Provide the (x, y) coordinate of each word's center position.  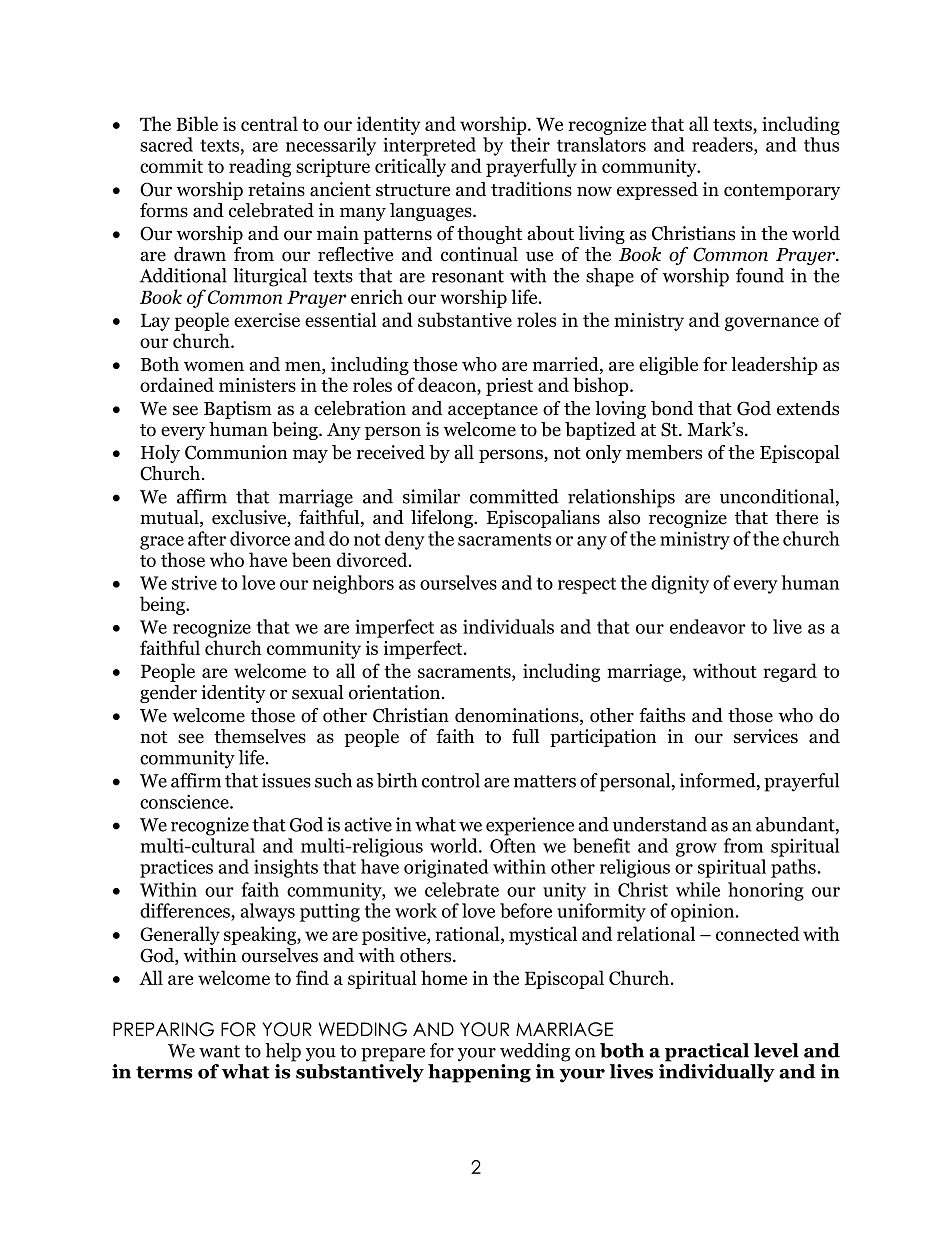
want (219, 1051)
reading (260, 167)
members (664, 452)
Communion (236, 452)
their (530, 144)
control (451, 780)
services (766, 736)
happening (479, 1073)
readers (723, 144)
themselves (260, 736)
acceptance (493, 411)
